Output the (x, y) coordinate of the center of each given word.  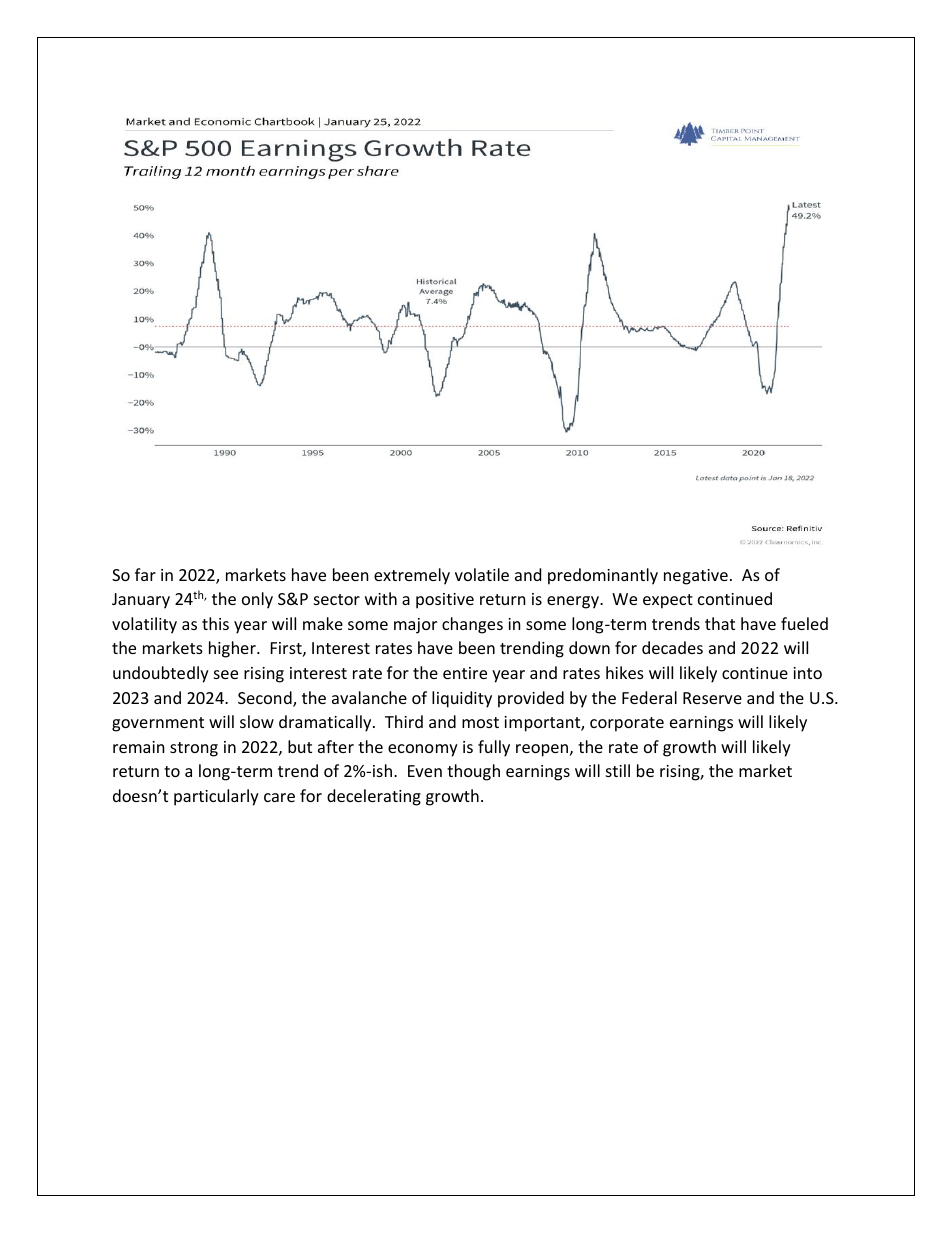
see (226, 674)
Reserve (712, 698)
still (618, 770)
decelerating (374, 797)
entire (465, 673)
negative (696, 577)
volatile (482, 574)
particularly (216, 797)
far (145, 574)
